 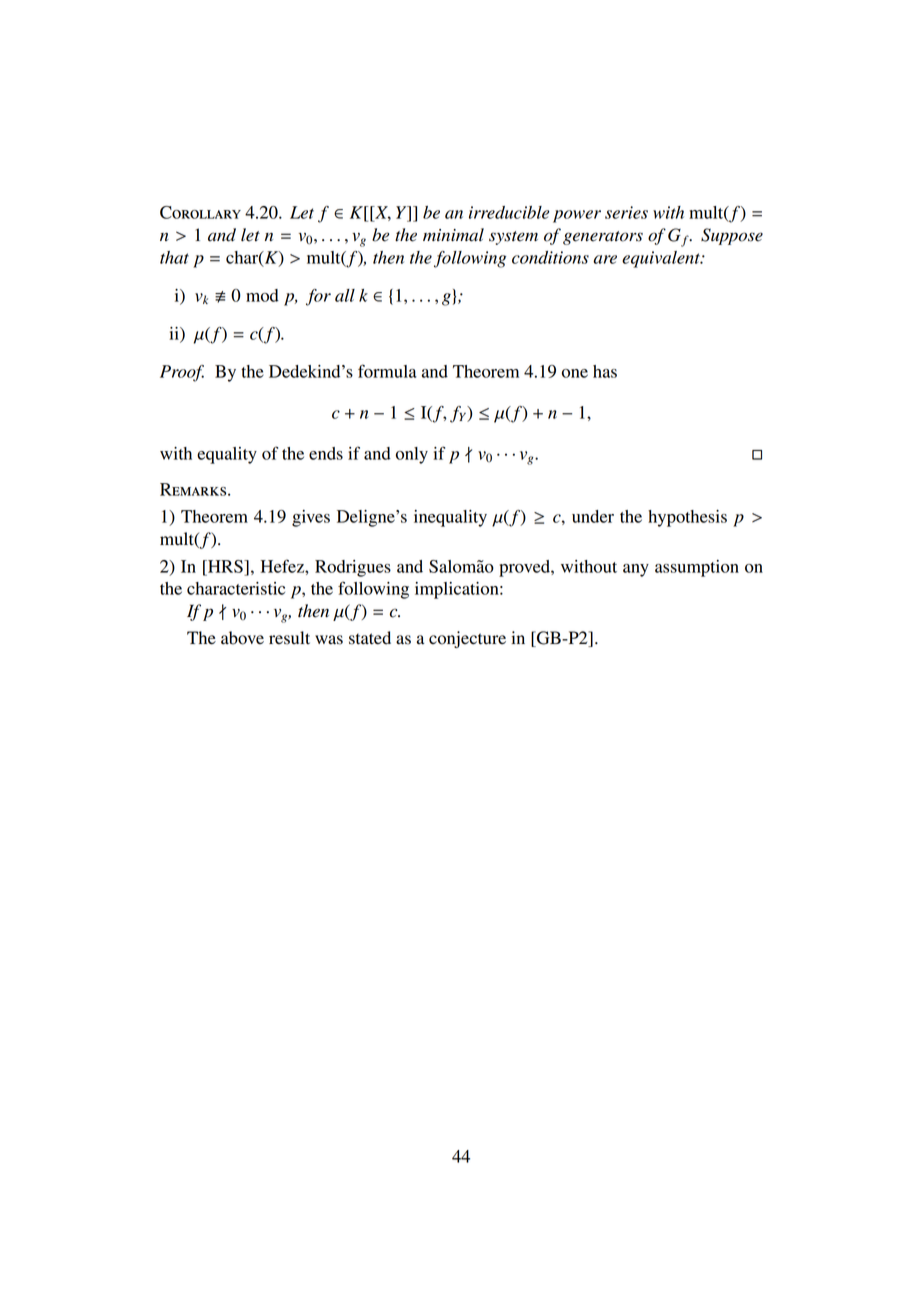 What do you see at coordinates (605, 371) in the image?
I see `has` at bounding box center [605, 371].
